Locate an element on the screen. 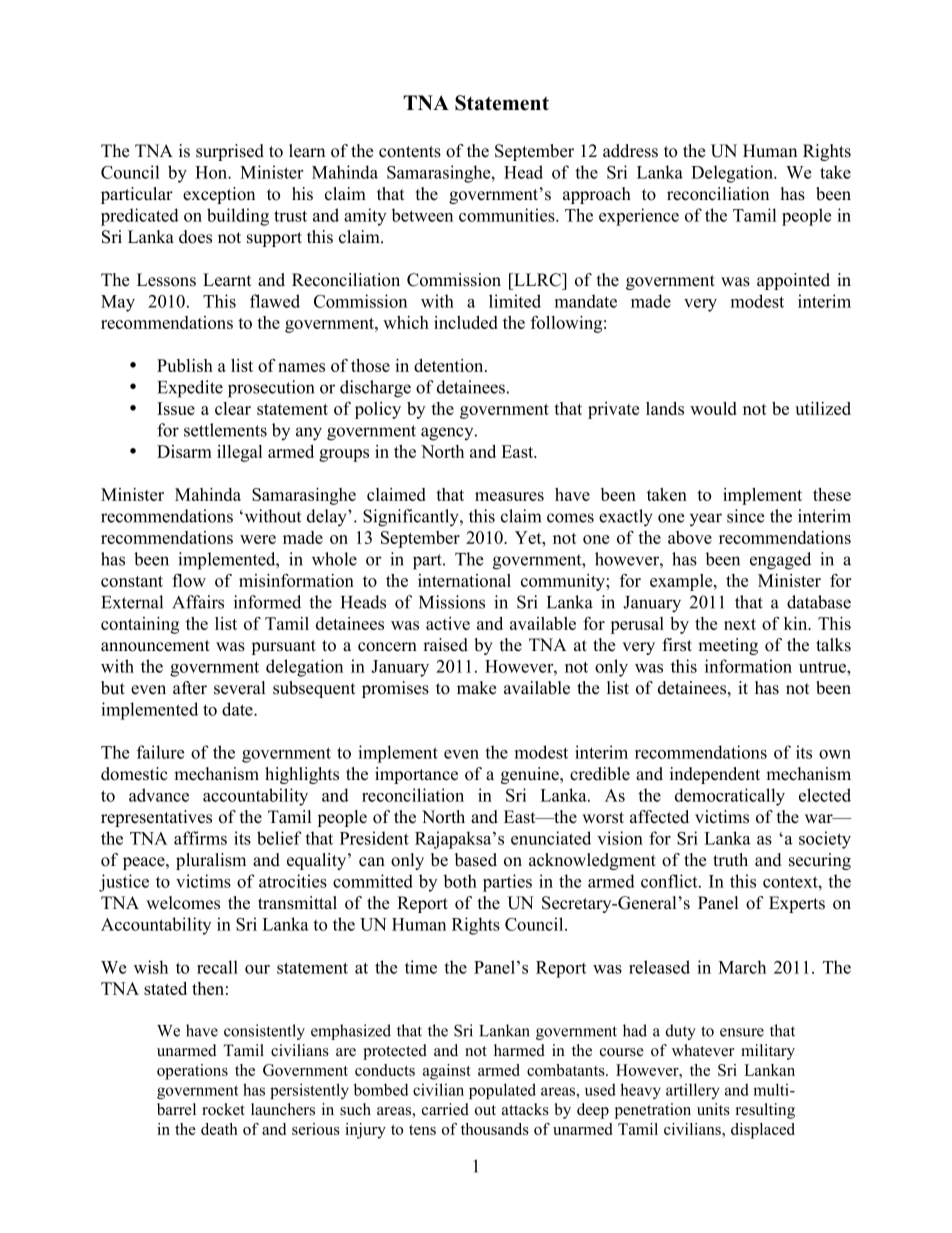 The width and height of the screenshot is (952, 1233). based is located at coordinates (476, 860).
